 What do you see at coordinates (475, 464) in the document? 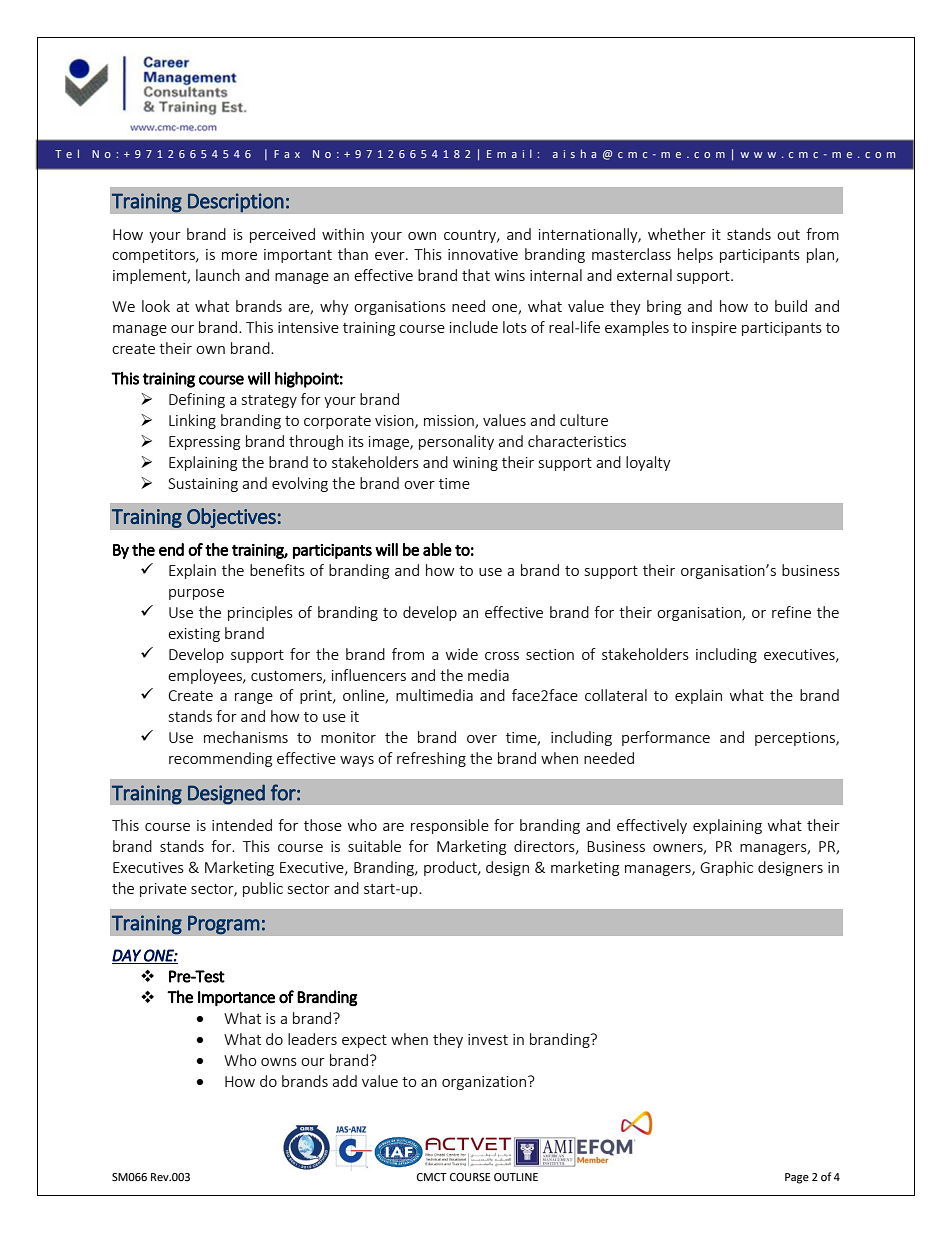
I see `wining` at bounding box center [475, 464].
